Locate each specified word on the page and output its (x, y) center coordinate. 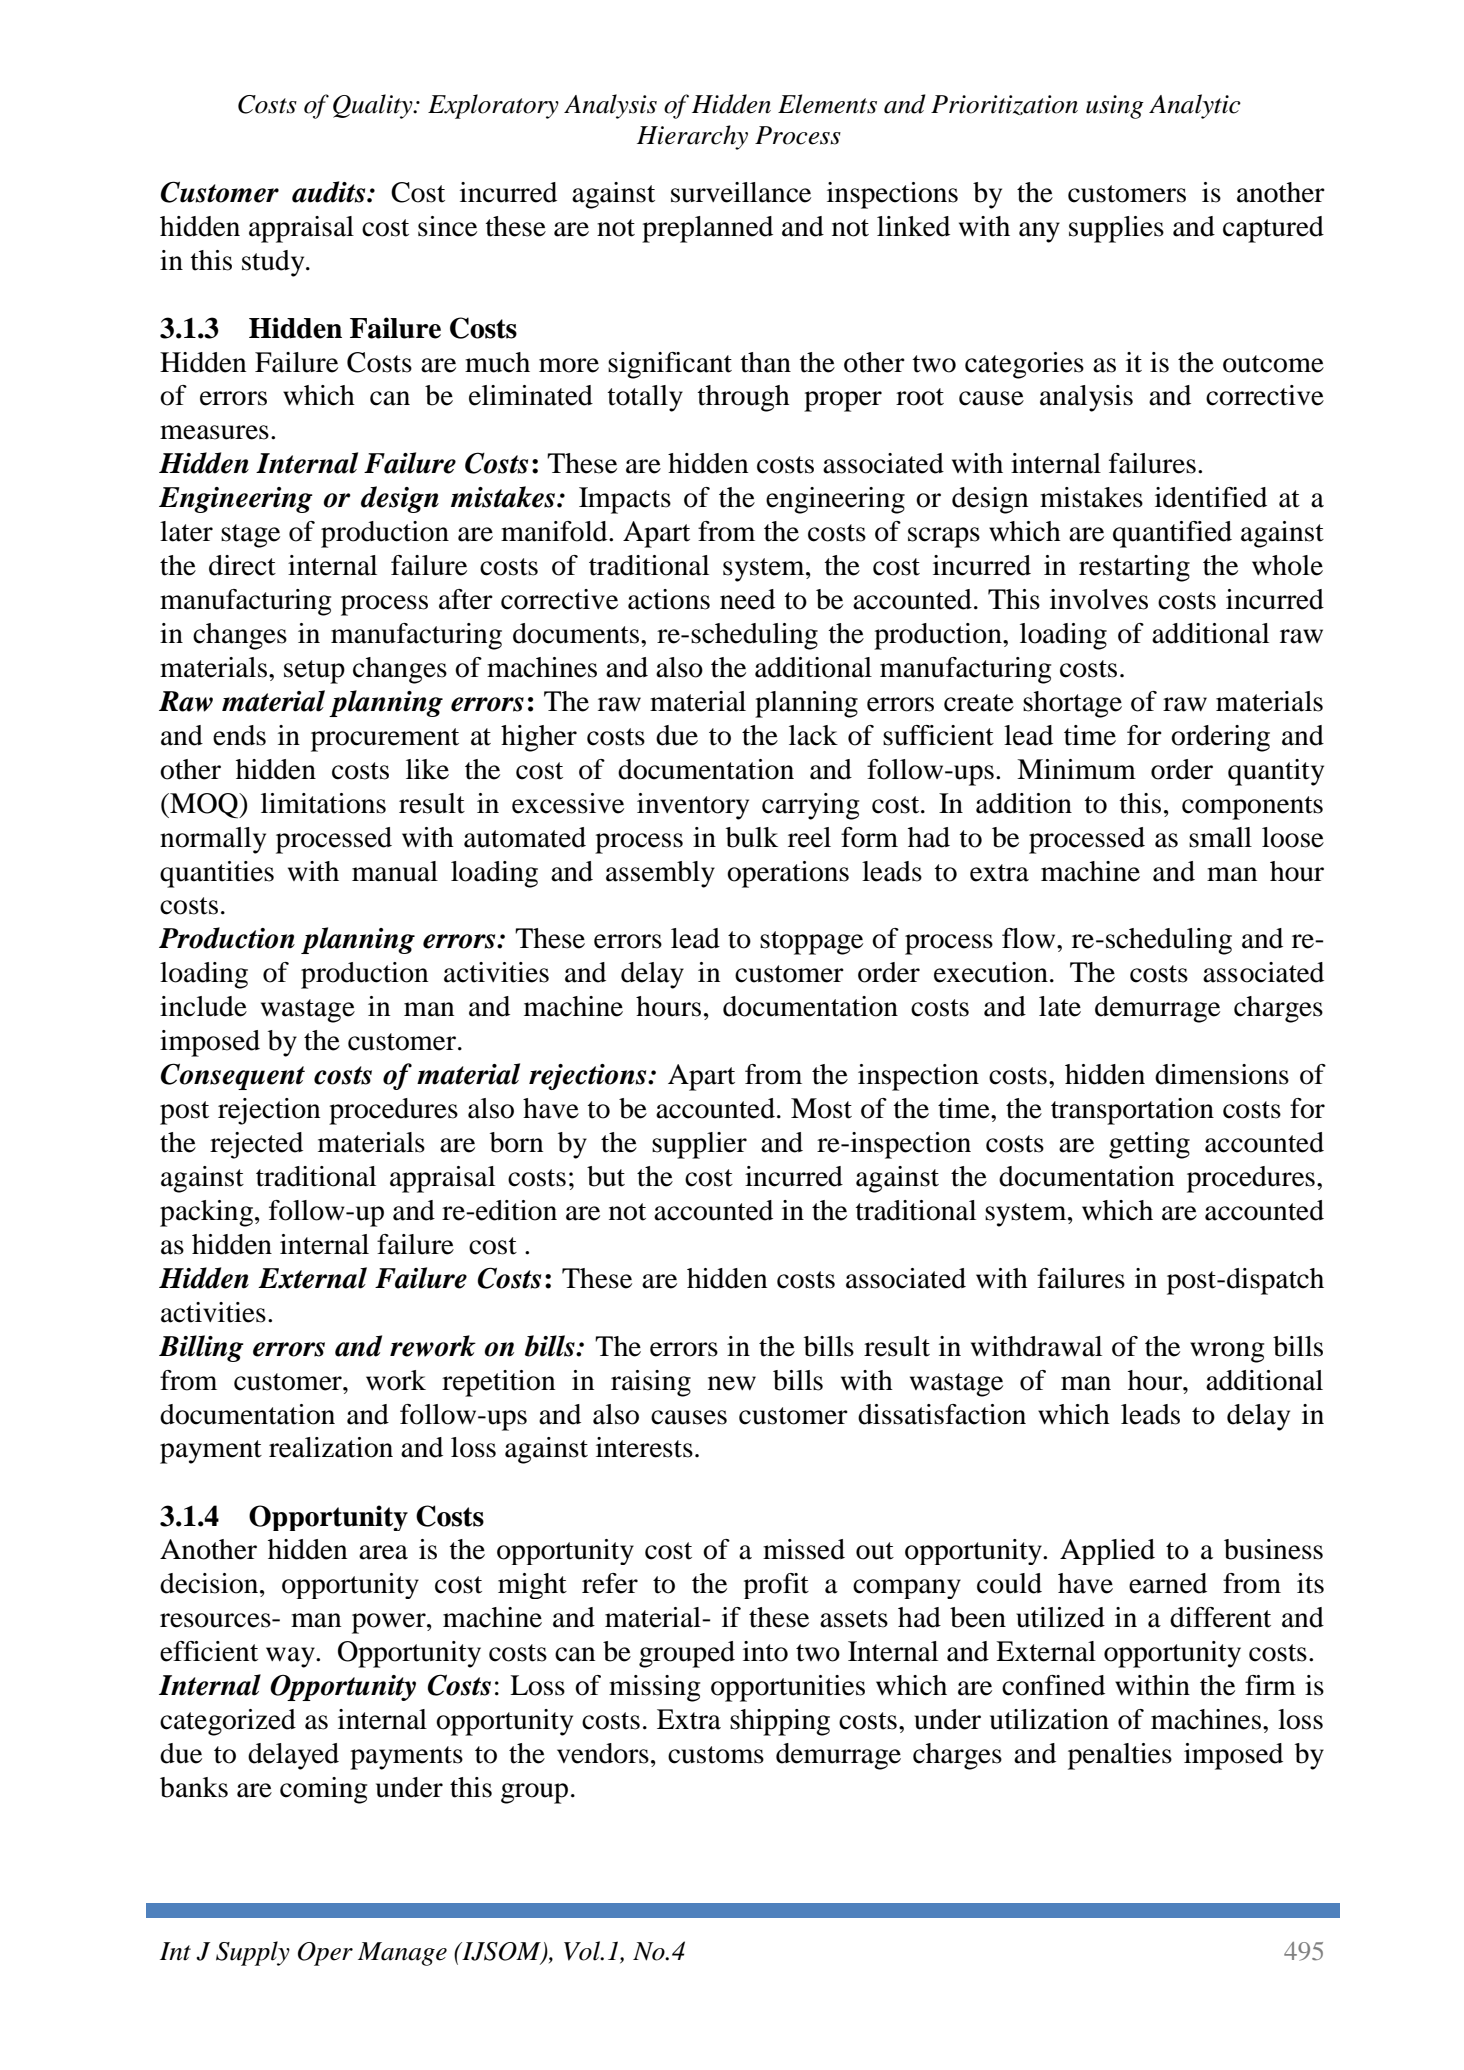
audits (330, 192)
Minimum (1076, 769)
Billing (201, 1348)
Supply (253, 1953)
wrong (1227, 1352)
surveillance (741, 192)
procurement (385, 740)
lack (813, 735)
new (732, 1383)
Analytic (1195, 106)
